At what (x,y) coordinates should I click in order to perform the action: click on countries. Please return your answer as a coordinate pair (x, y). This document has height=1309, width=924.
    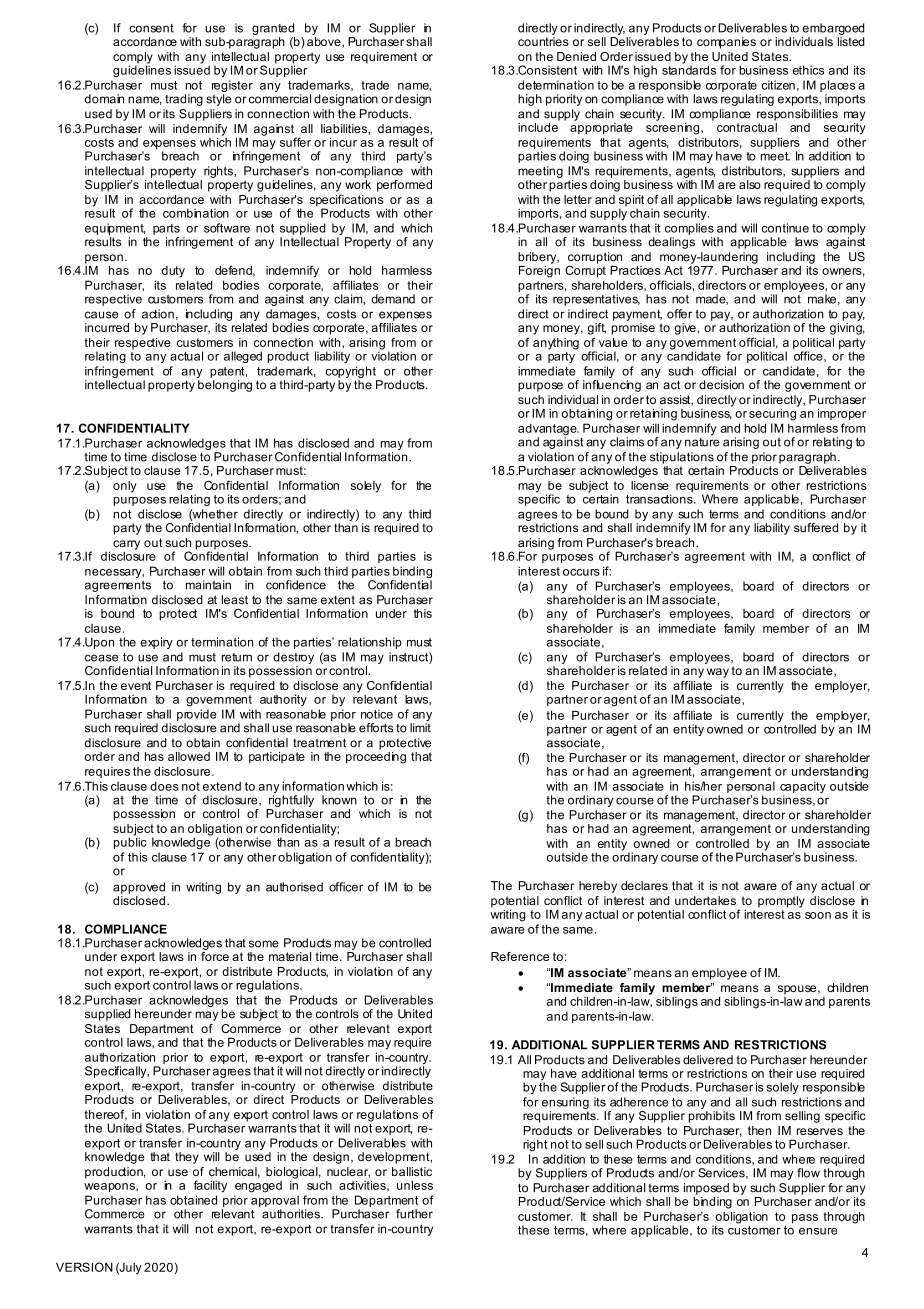
    Looking at the image, I should click on (543, 41).
